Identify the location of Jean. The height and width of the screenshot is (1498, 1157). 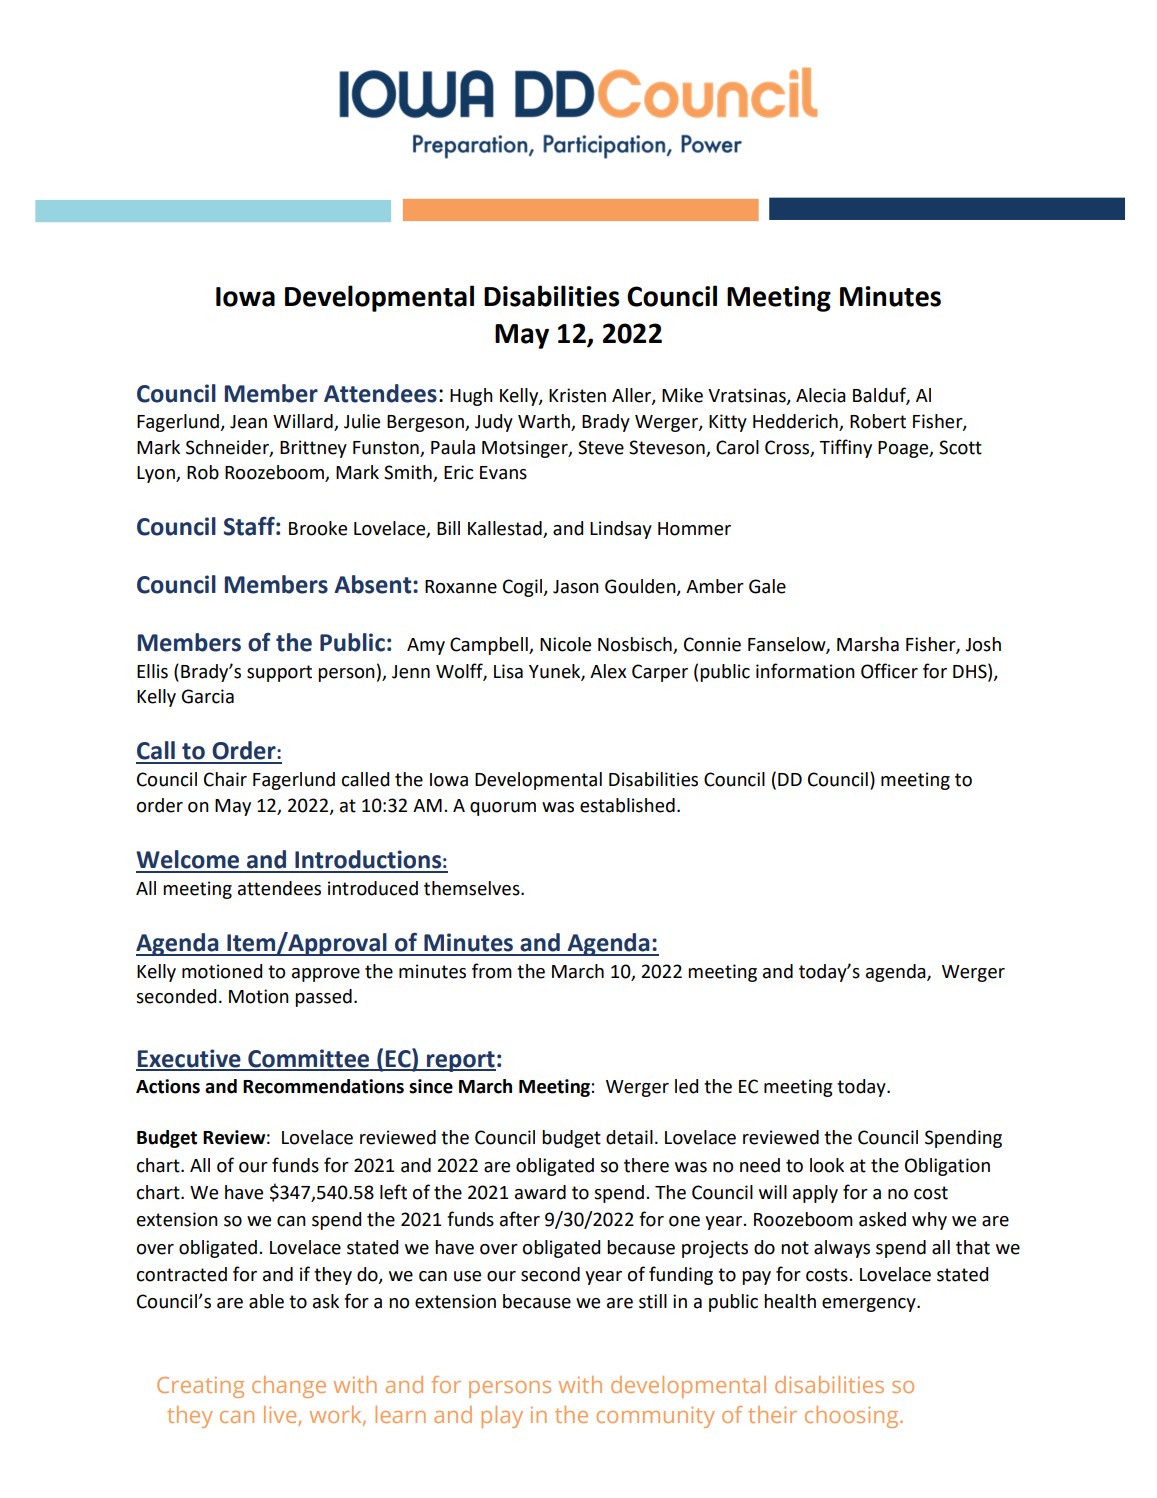
(248, 422).
